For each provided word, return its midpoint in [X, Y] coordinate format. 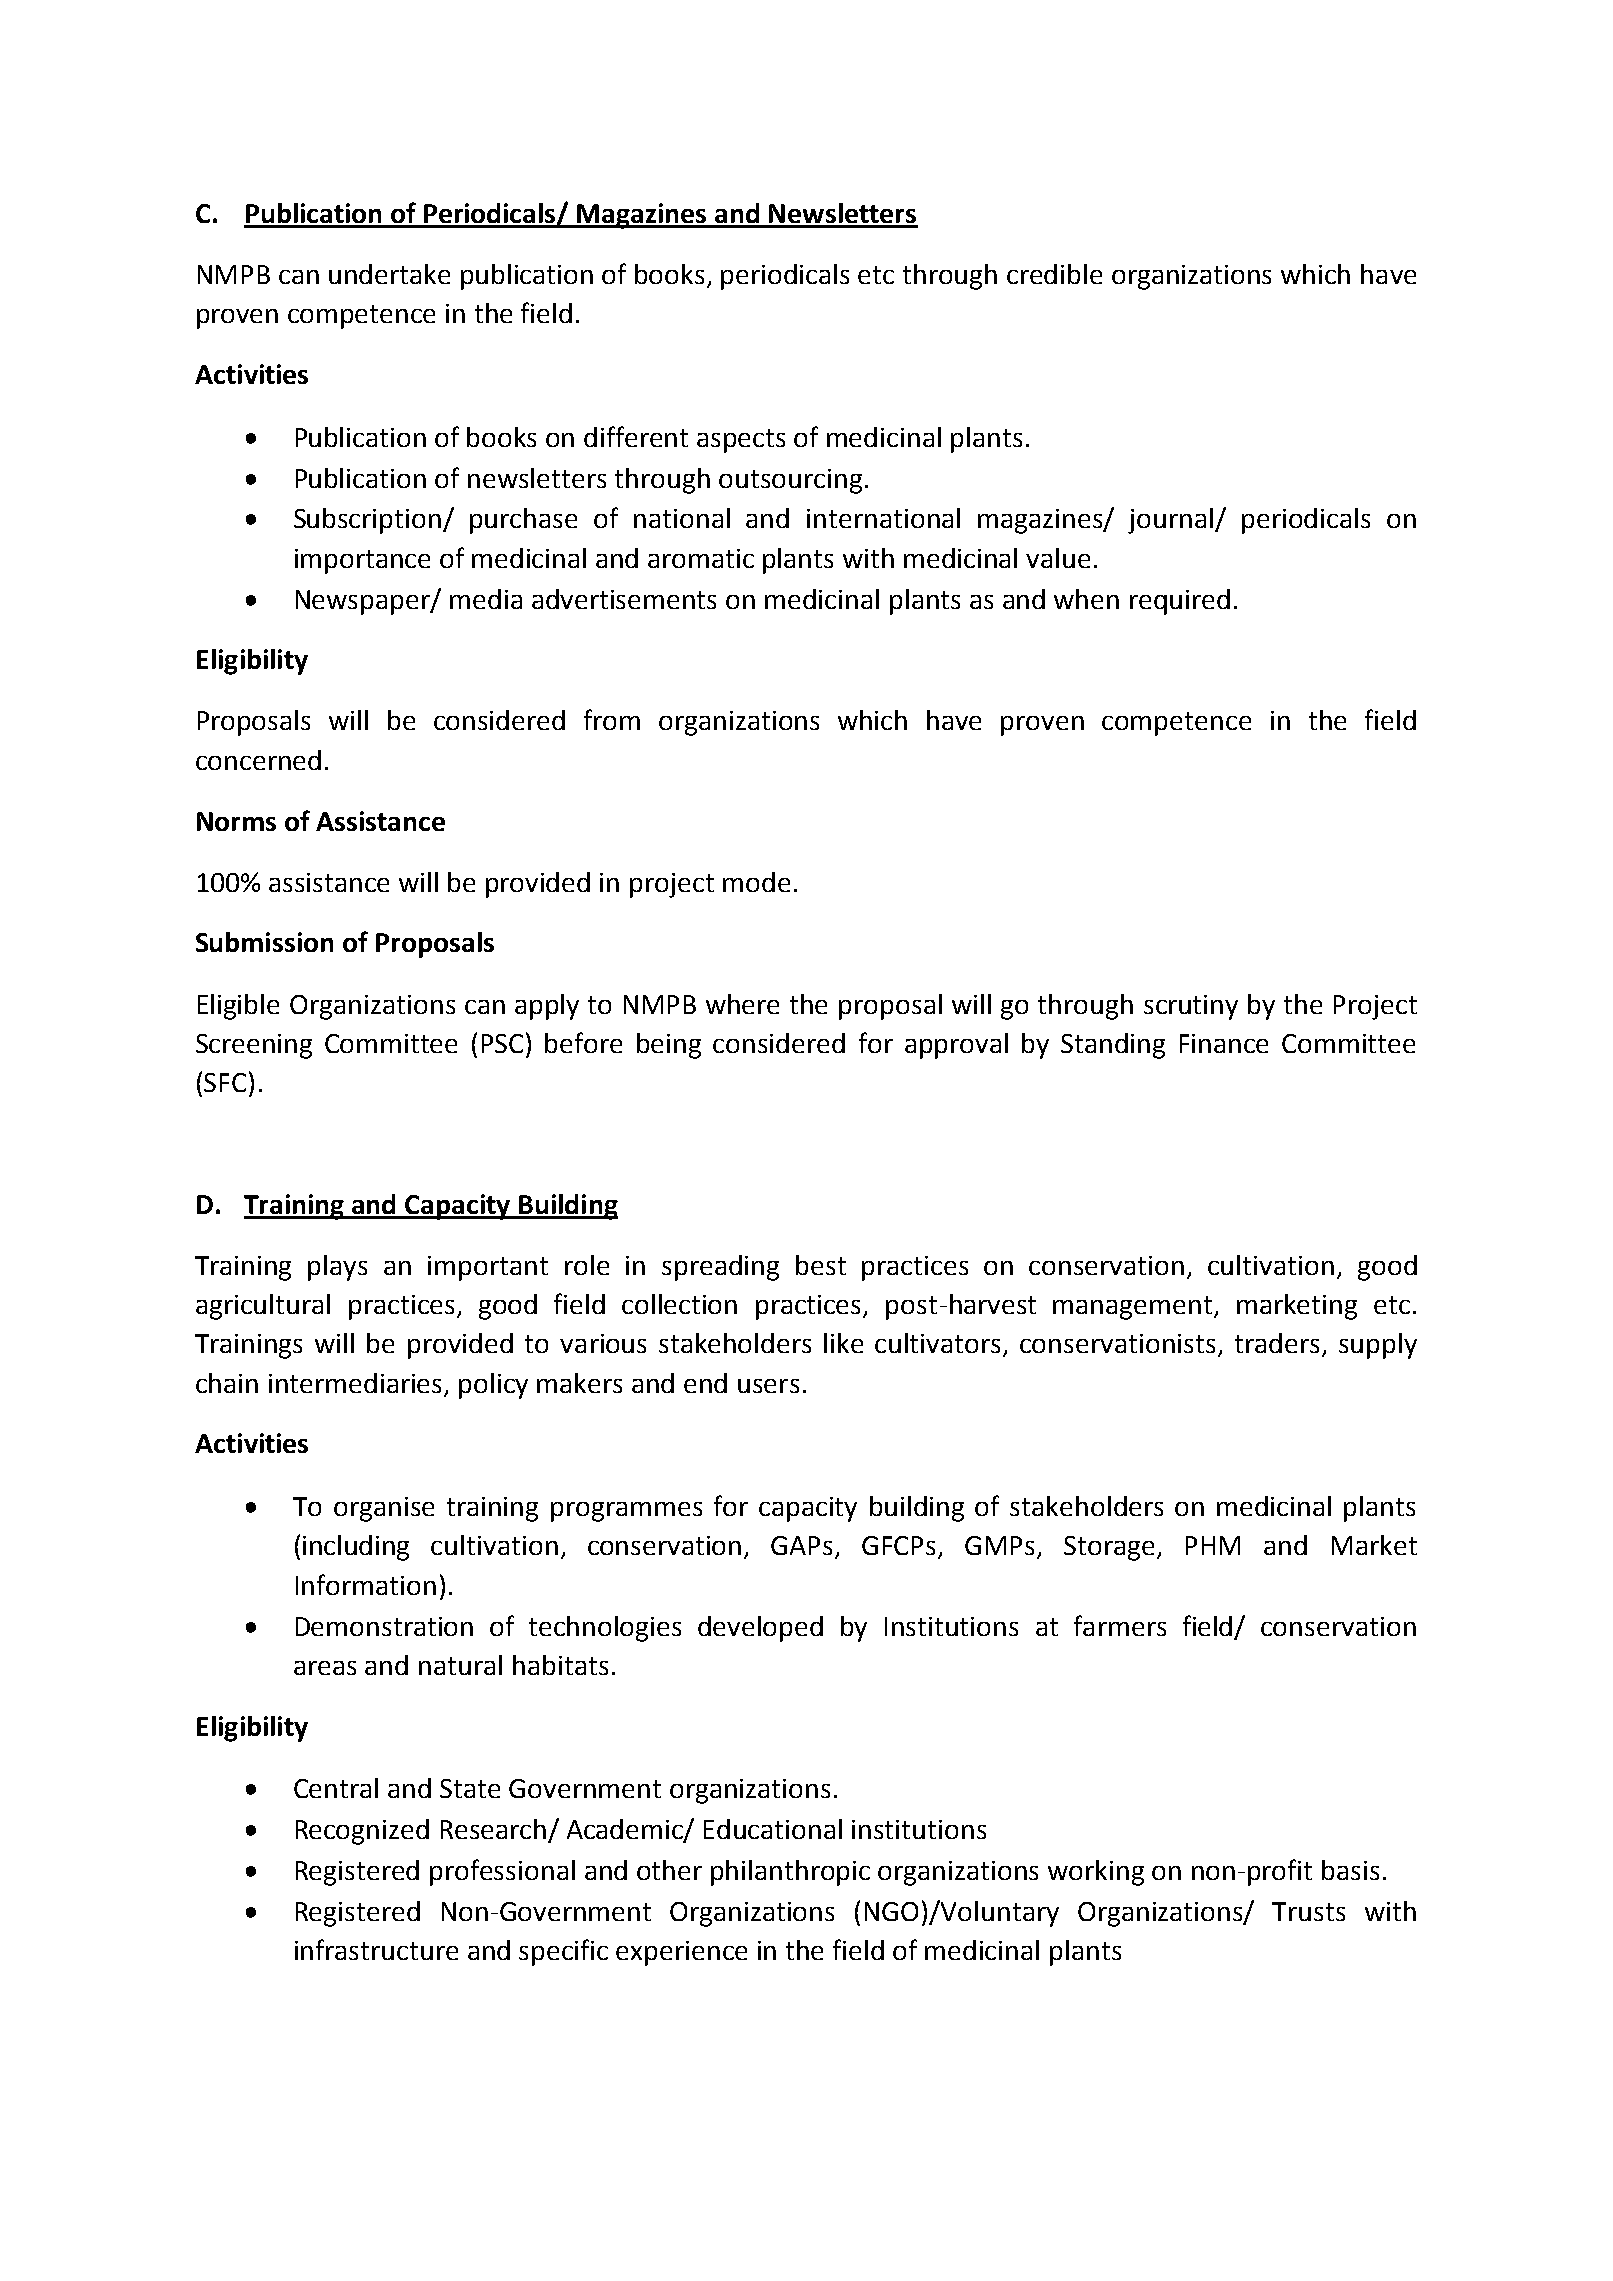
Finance [1224, 1043]
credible [1054, 274]
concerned [258, 760]
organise [384, 1509]
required [1180, 602]
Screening [254, 1046]
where [742, 1004]
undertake [389, 274]
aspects [741, 441]
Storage [1111, 1548]
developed [760, 1629]
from [612, 719]
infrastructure [376, 1949]
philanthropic [790, 1873]
